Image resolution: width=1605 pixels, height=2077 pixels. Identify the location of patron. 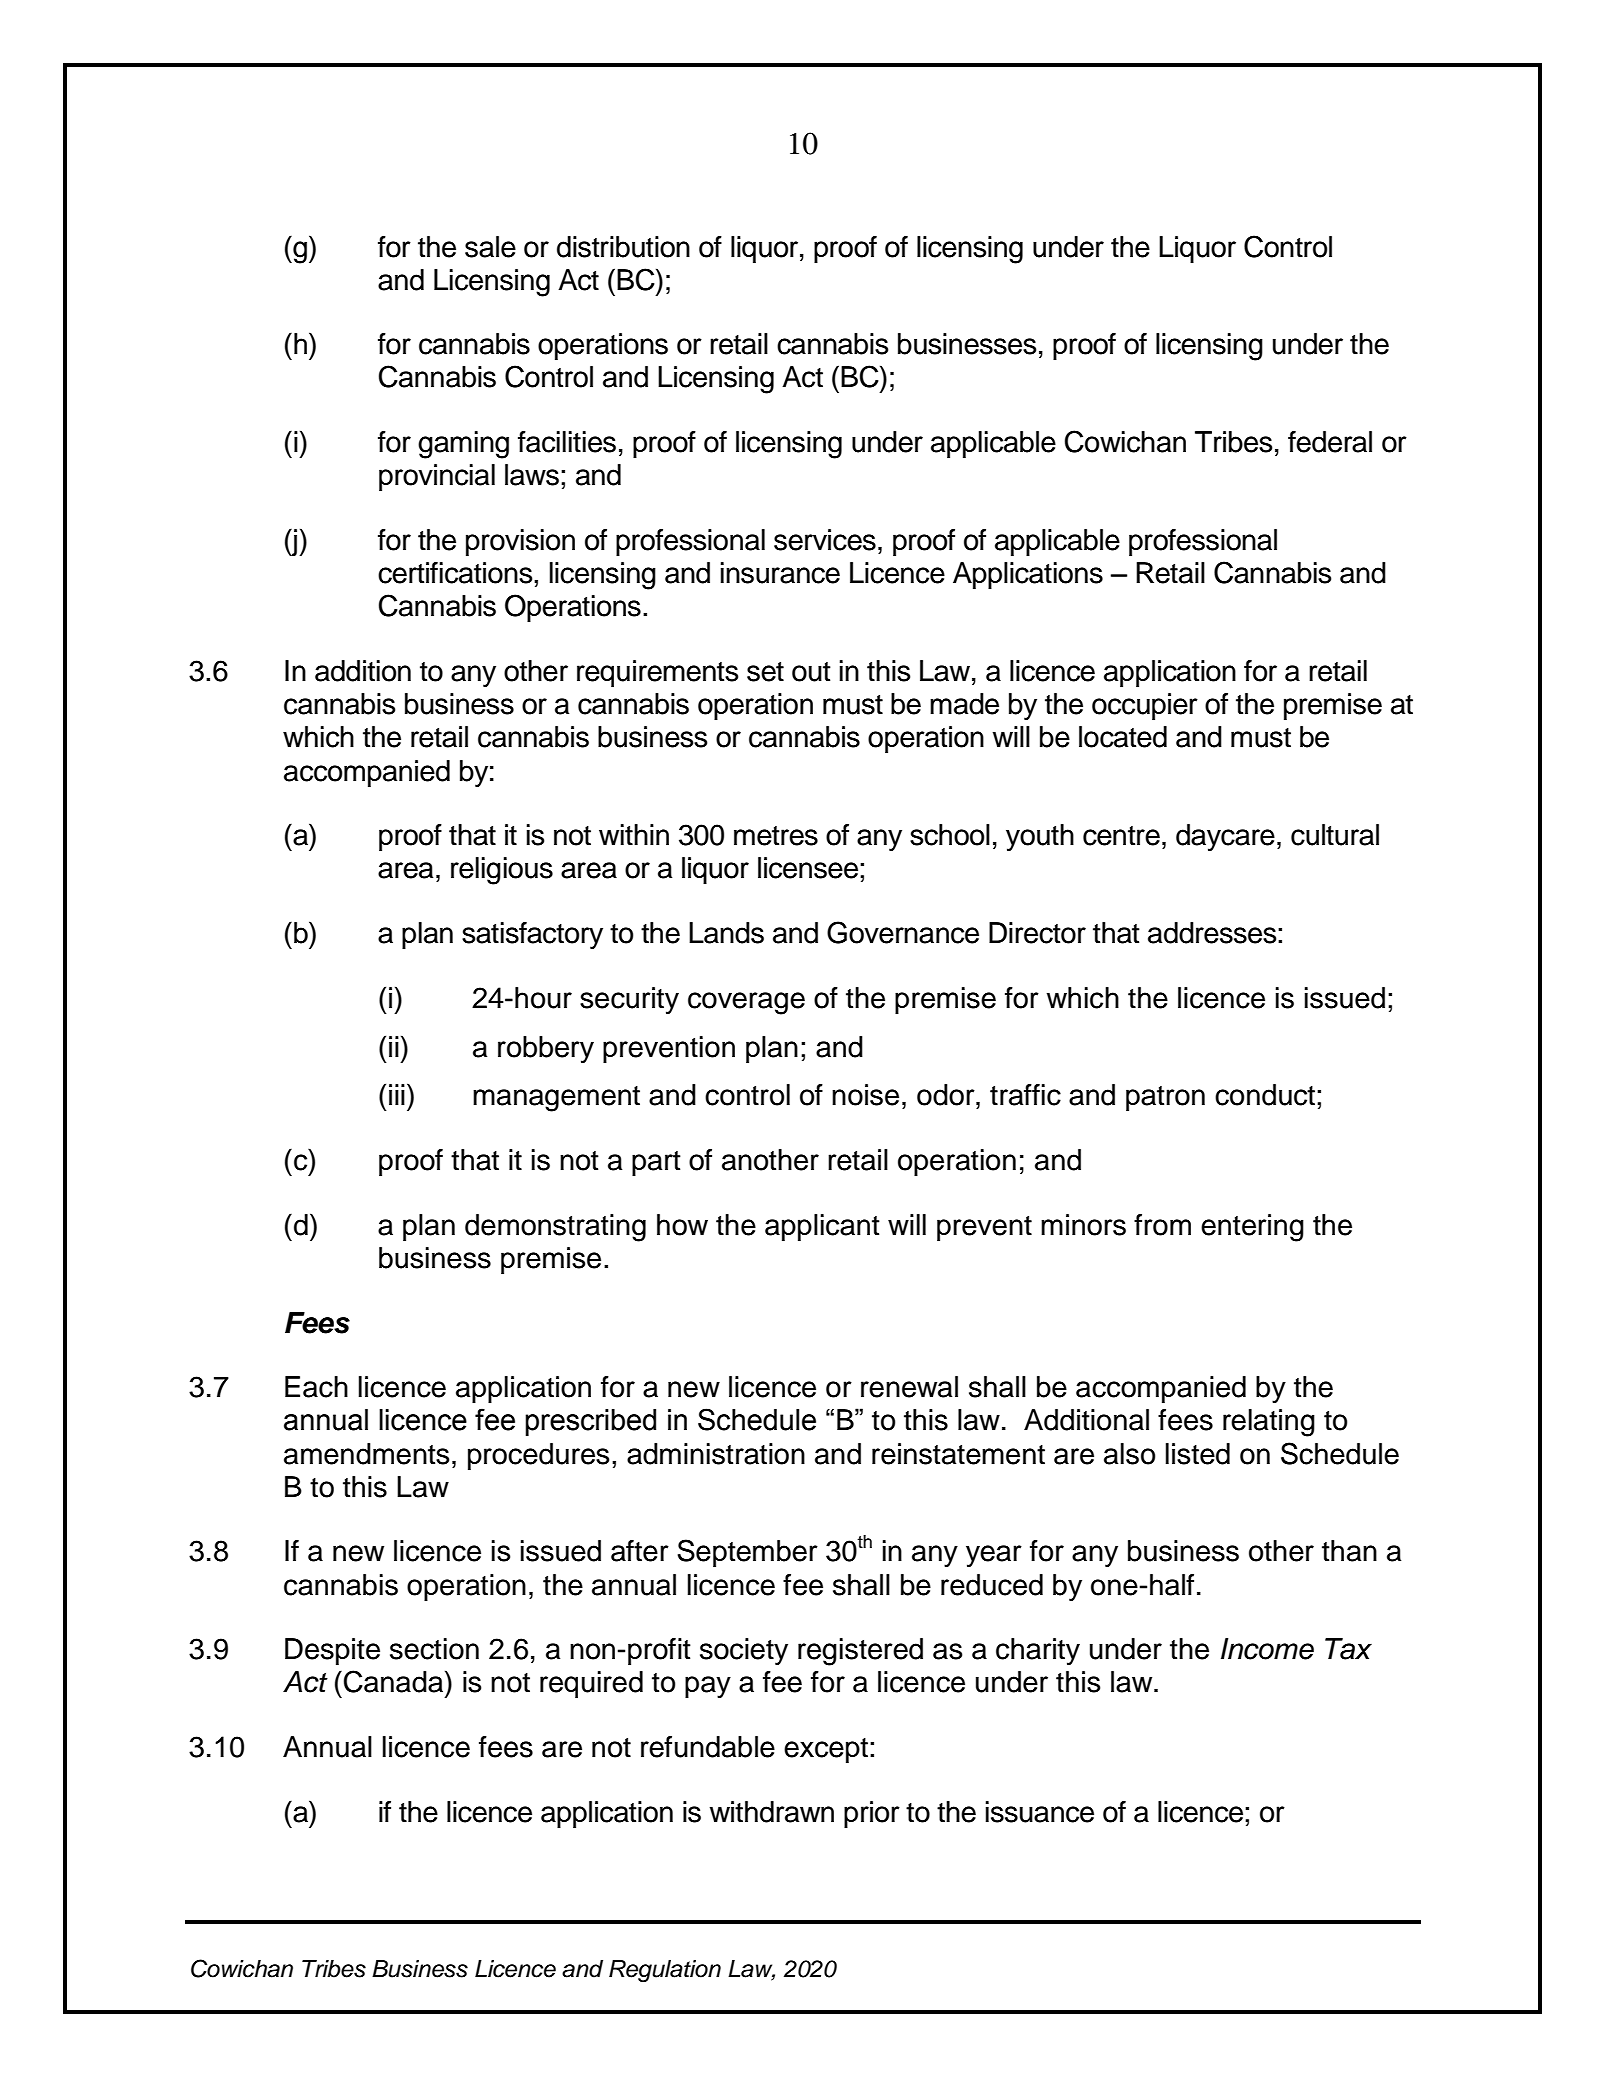
(1165, 1098).
